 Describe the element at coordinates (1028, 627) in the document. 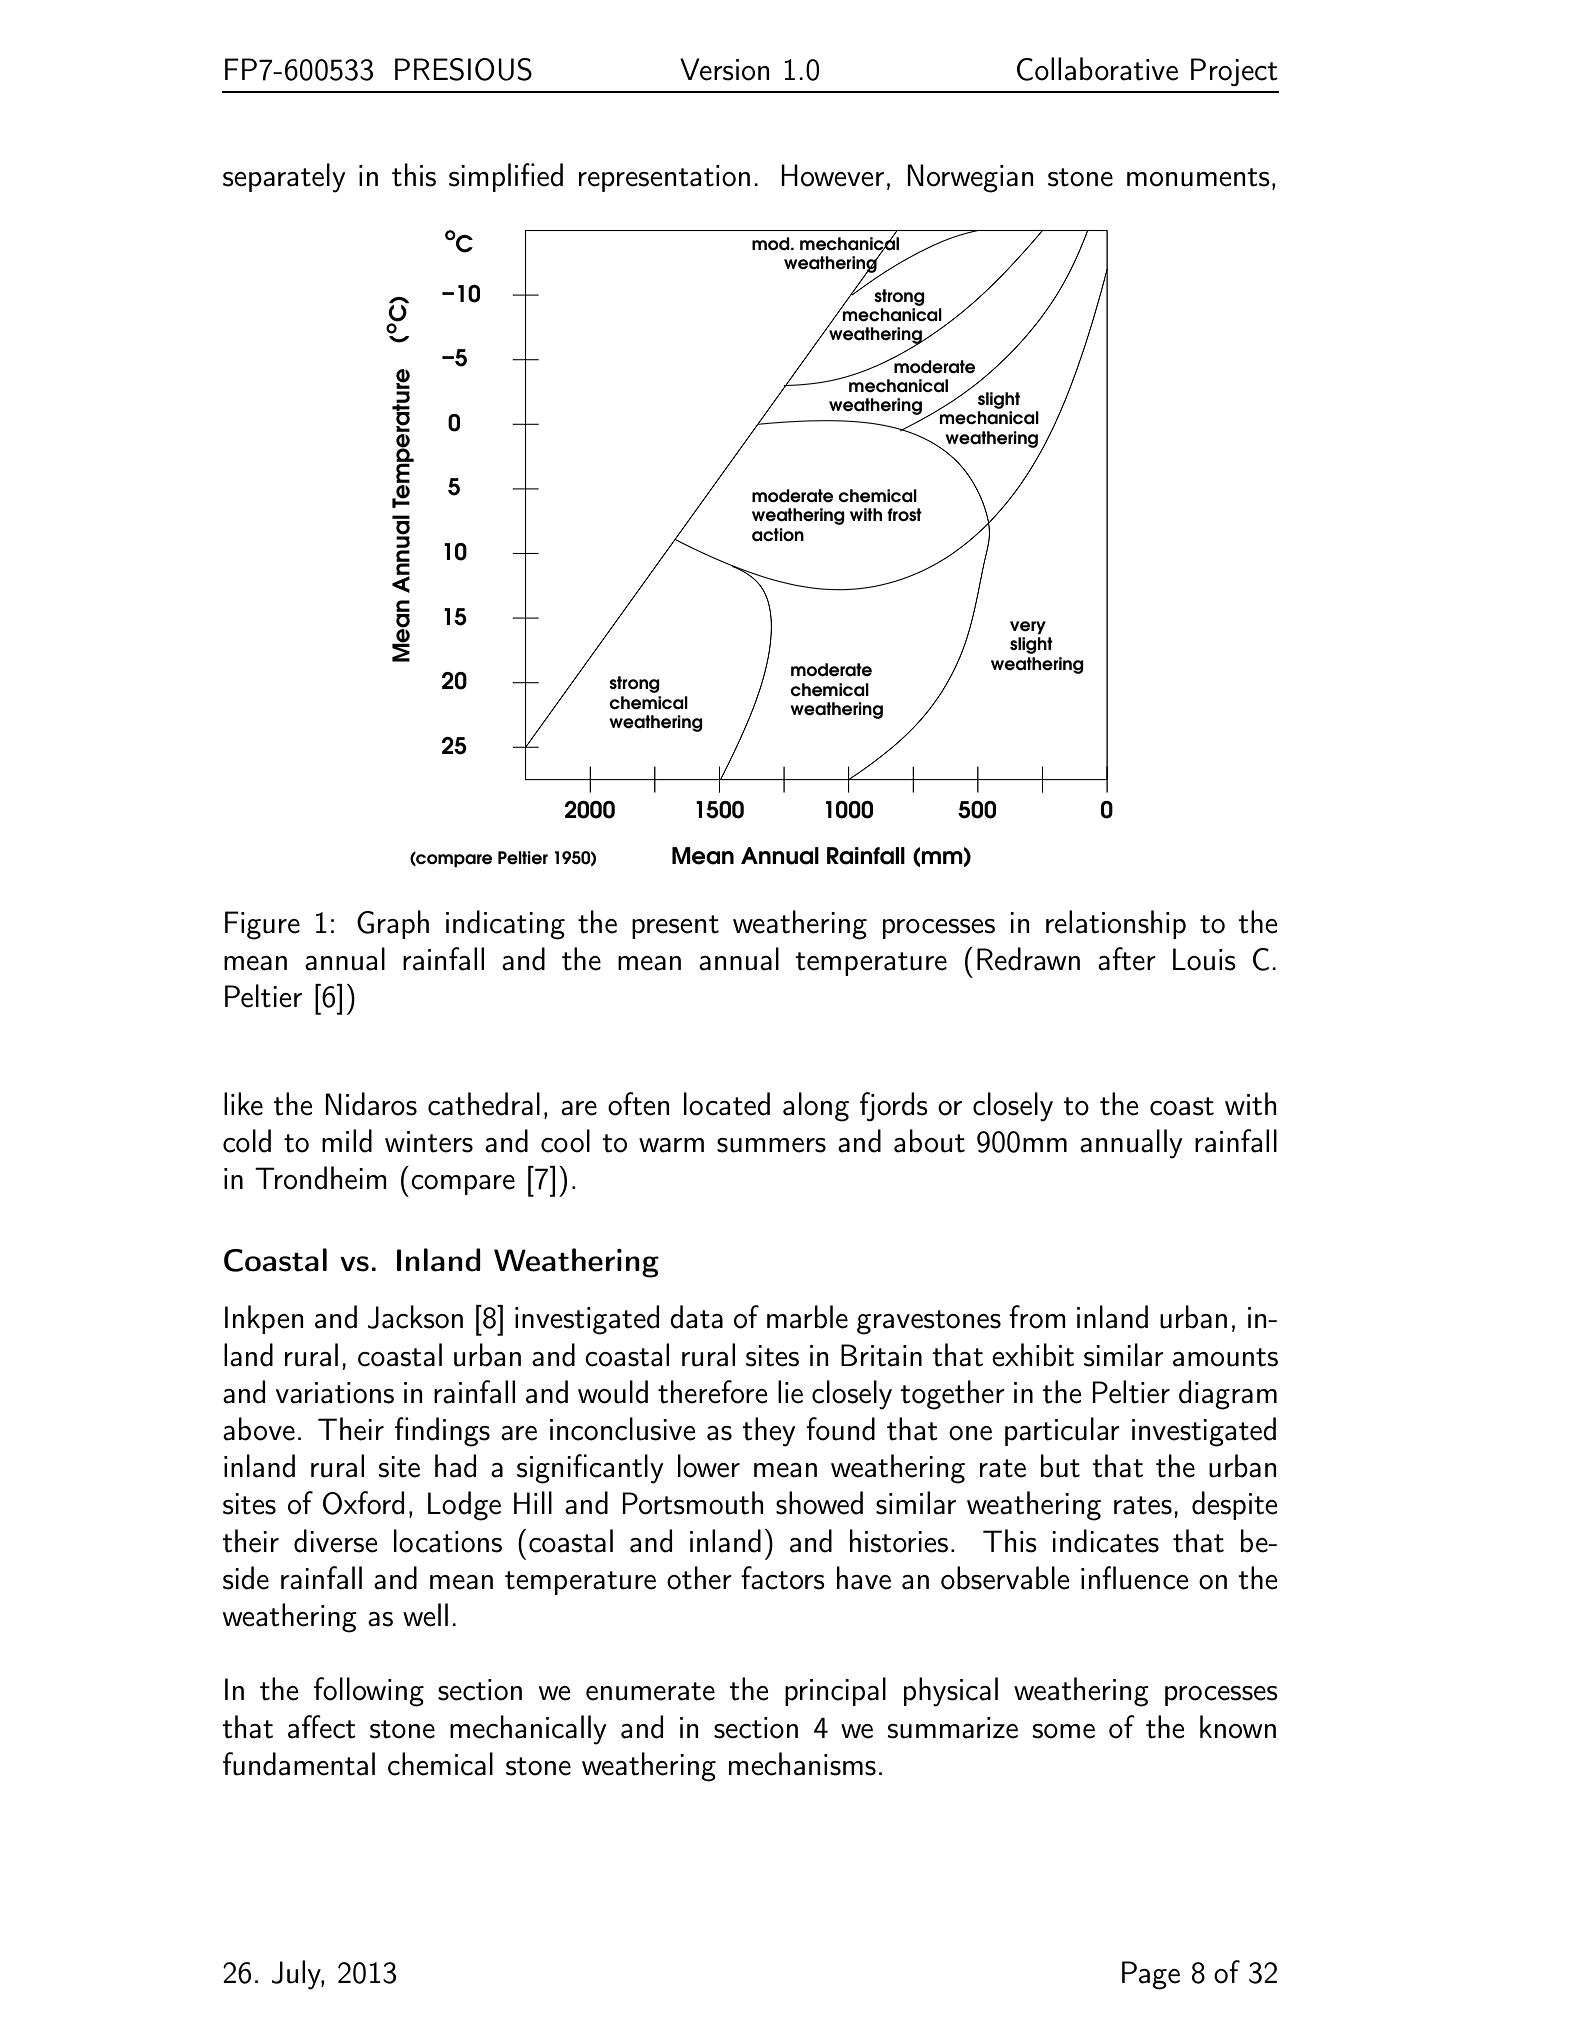

I see `very` at that location.
